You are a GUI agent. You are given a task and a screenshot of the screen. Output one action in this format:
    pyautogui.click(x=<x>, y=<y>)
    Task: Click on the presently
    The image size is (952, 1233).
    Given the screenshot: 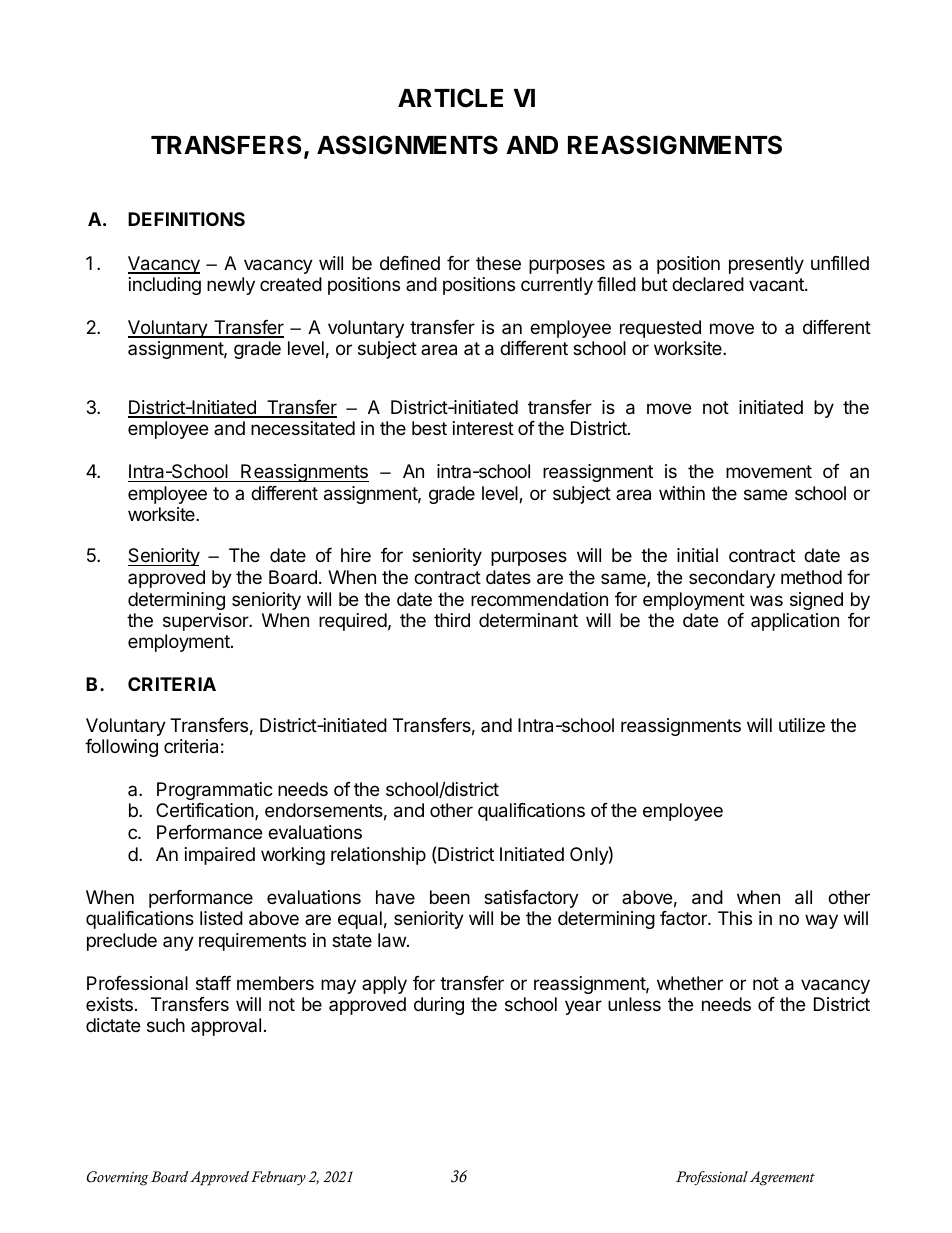 What is the action you would take?
    pyautogui.click(x=766, y=265)
